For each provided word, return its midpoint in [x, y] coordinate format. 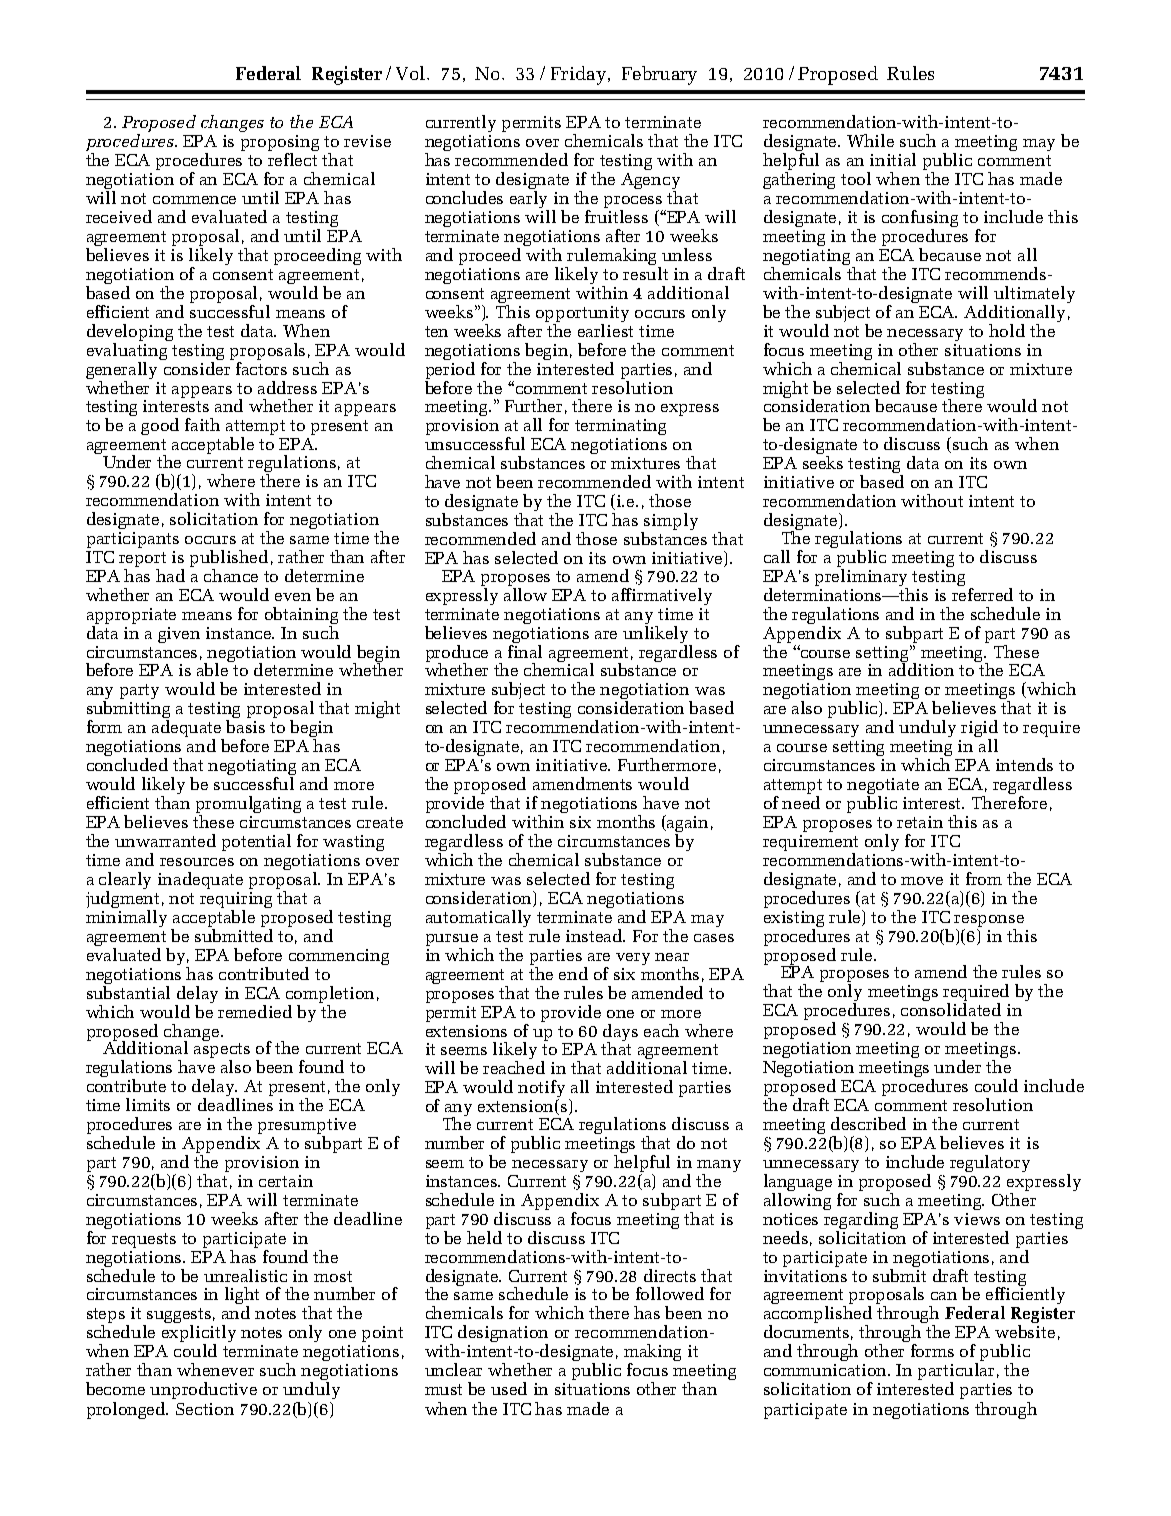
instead [595, 935]
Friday [578, 75]
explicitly [199, 1335]
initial [893, 159]
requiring [236, 901]
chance [231, 575]
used [509, 1388]
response [989, 922]
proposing [280, 144]
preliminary [861, 576]
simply [670, 523]
